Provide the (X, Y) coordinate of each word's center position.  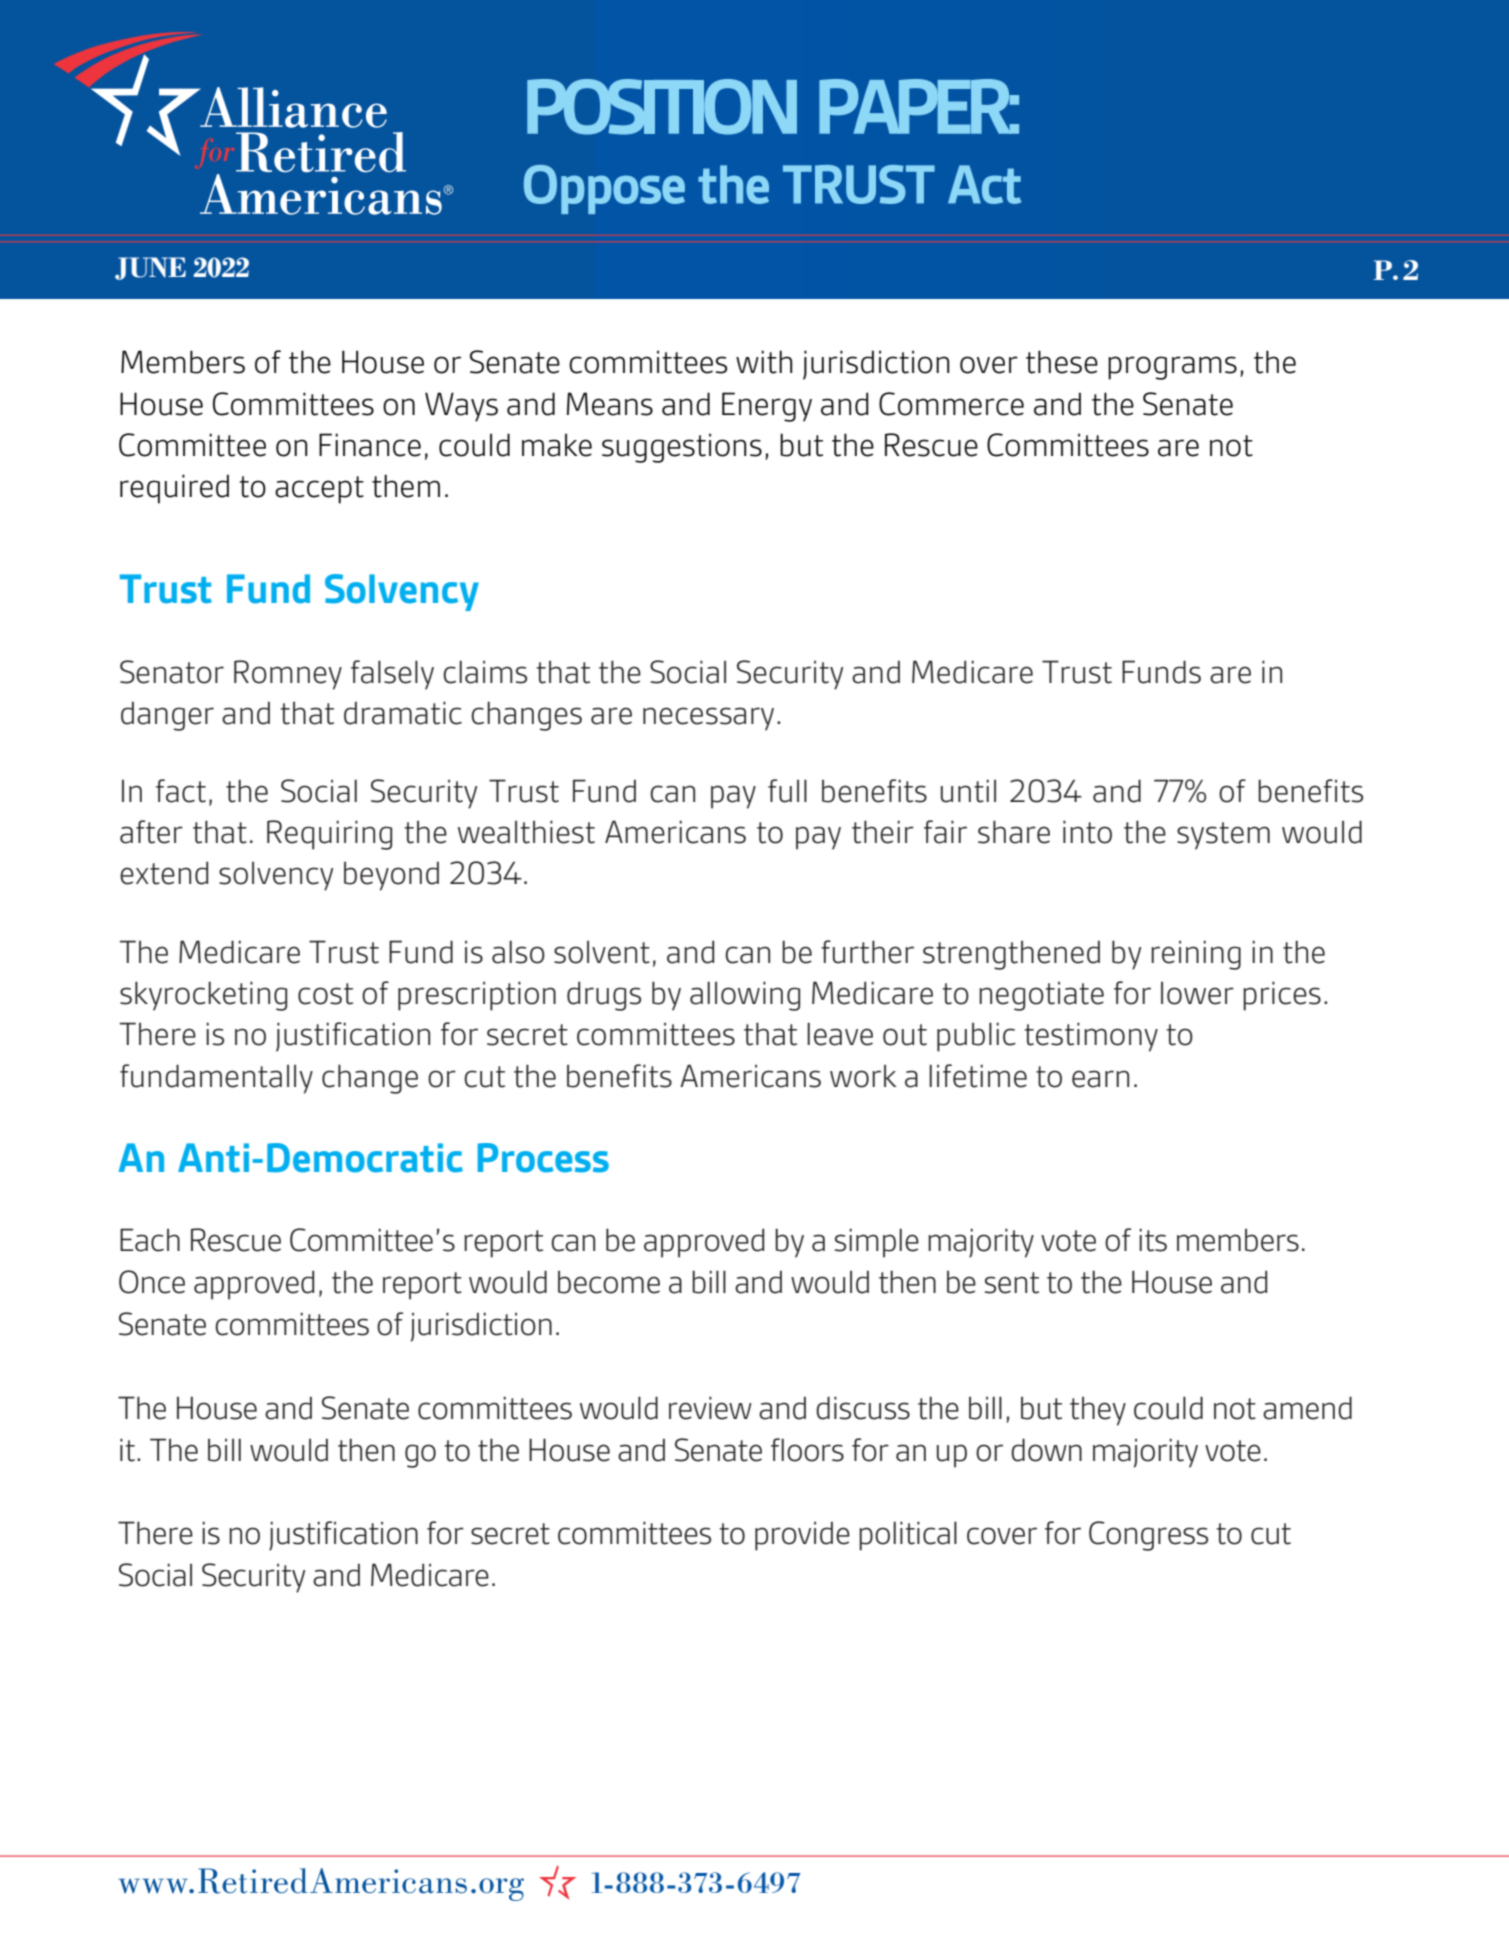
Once (152, 1282)
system (1223, 836)
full (787, 791)
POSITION (662, 107)
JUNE (150, 268)
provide (802, 1536)
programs (1172, 368)
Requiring (329, 835)
